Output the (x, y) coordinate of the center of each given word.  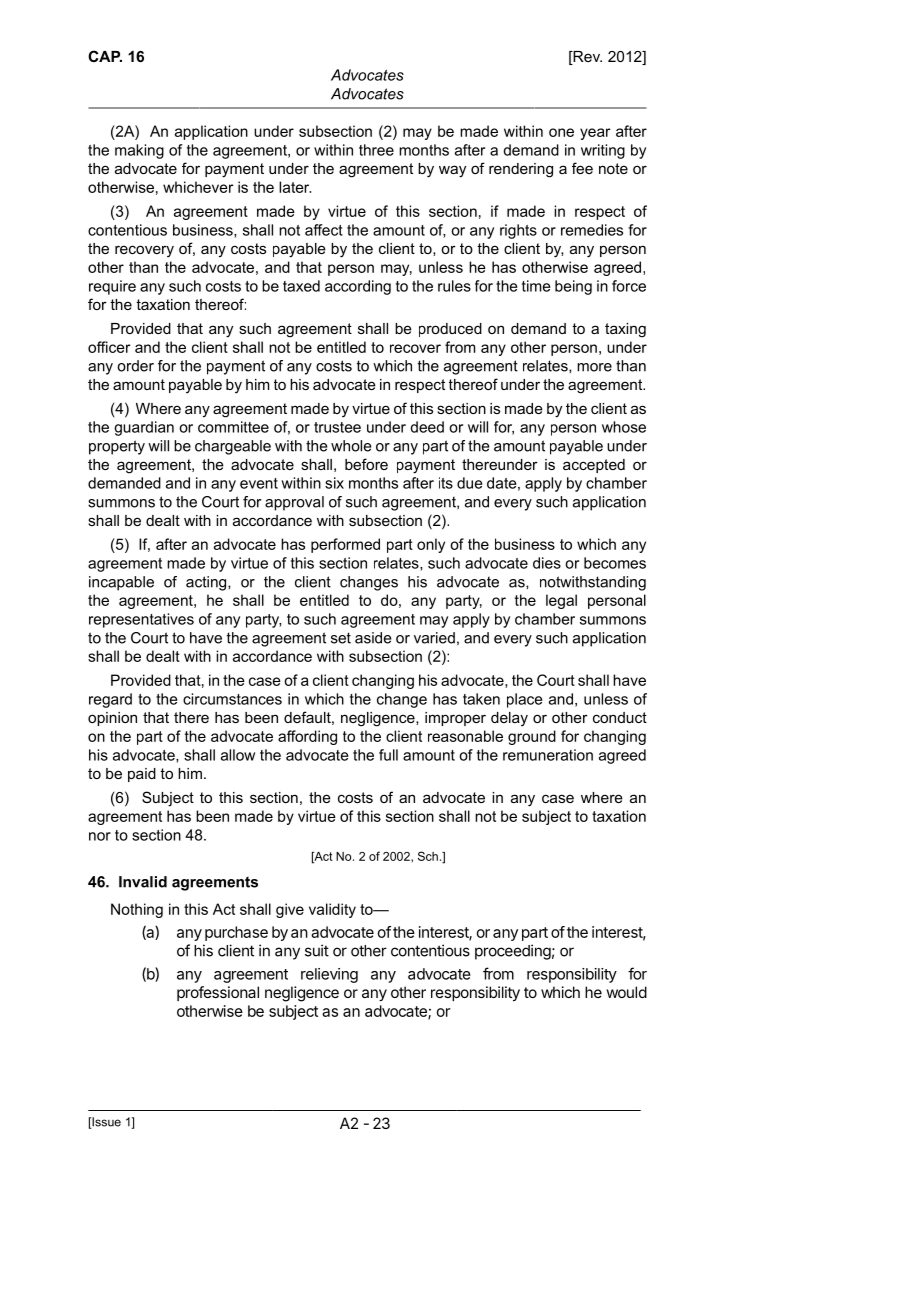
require (112, 287)
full (388, 755)
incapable (121, 583)
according (358, 287)
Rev (586, 58)
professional (218, 993)
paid (142, 775)
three (376, 150)
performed (345, 545)
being (573, 287)
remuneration (548, 755)
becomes (615, 563)
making (139, 151)
